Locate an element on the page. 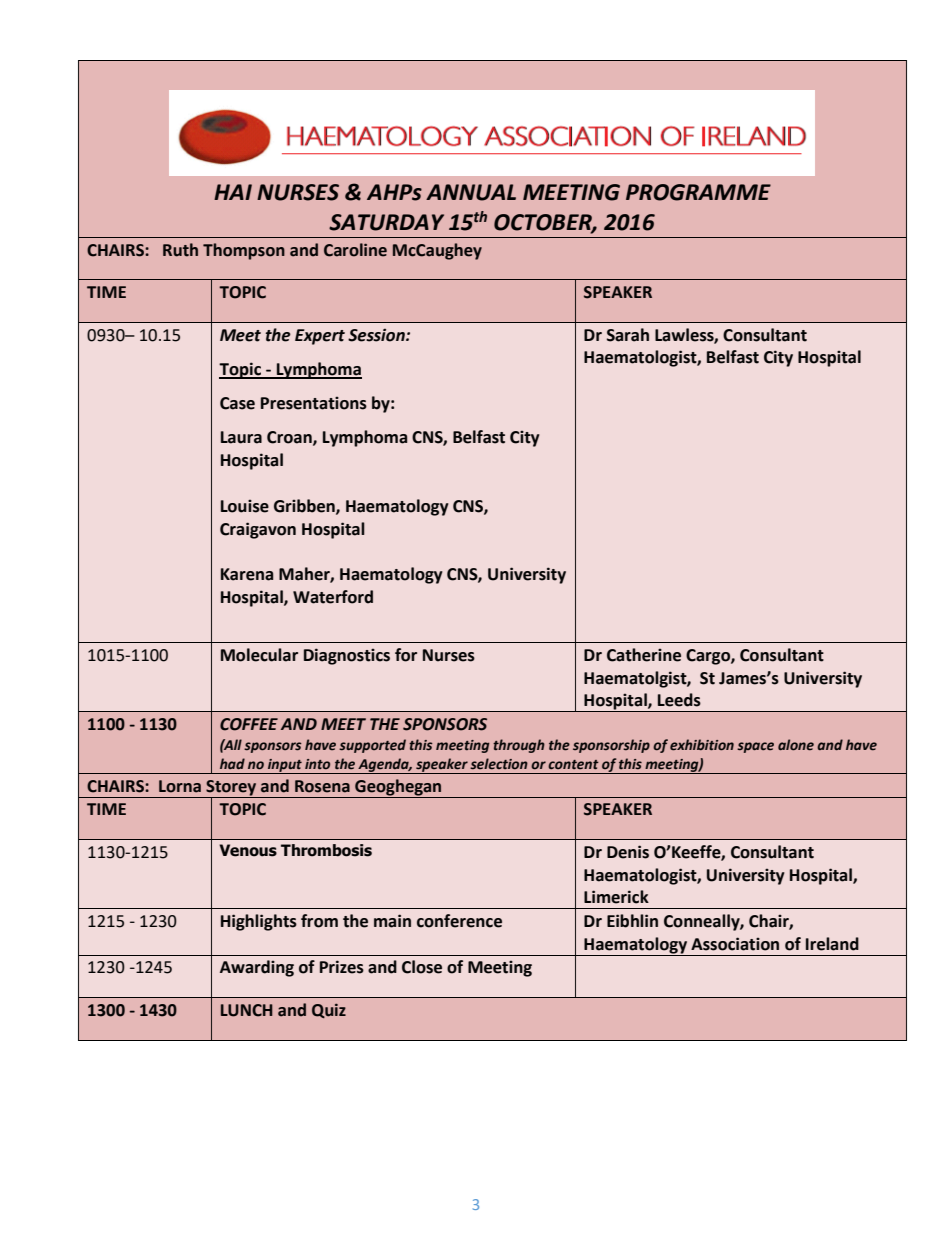 Image resolution: width=952 pixels, height=1233 pixels. Leeds is located at coordinates (679, 700).
